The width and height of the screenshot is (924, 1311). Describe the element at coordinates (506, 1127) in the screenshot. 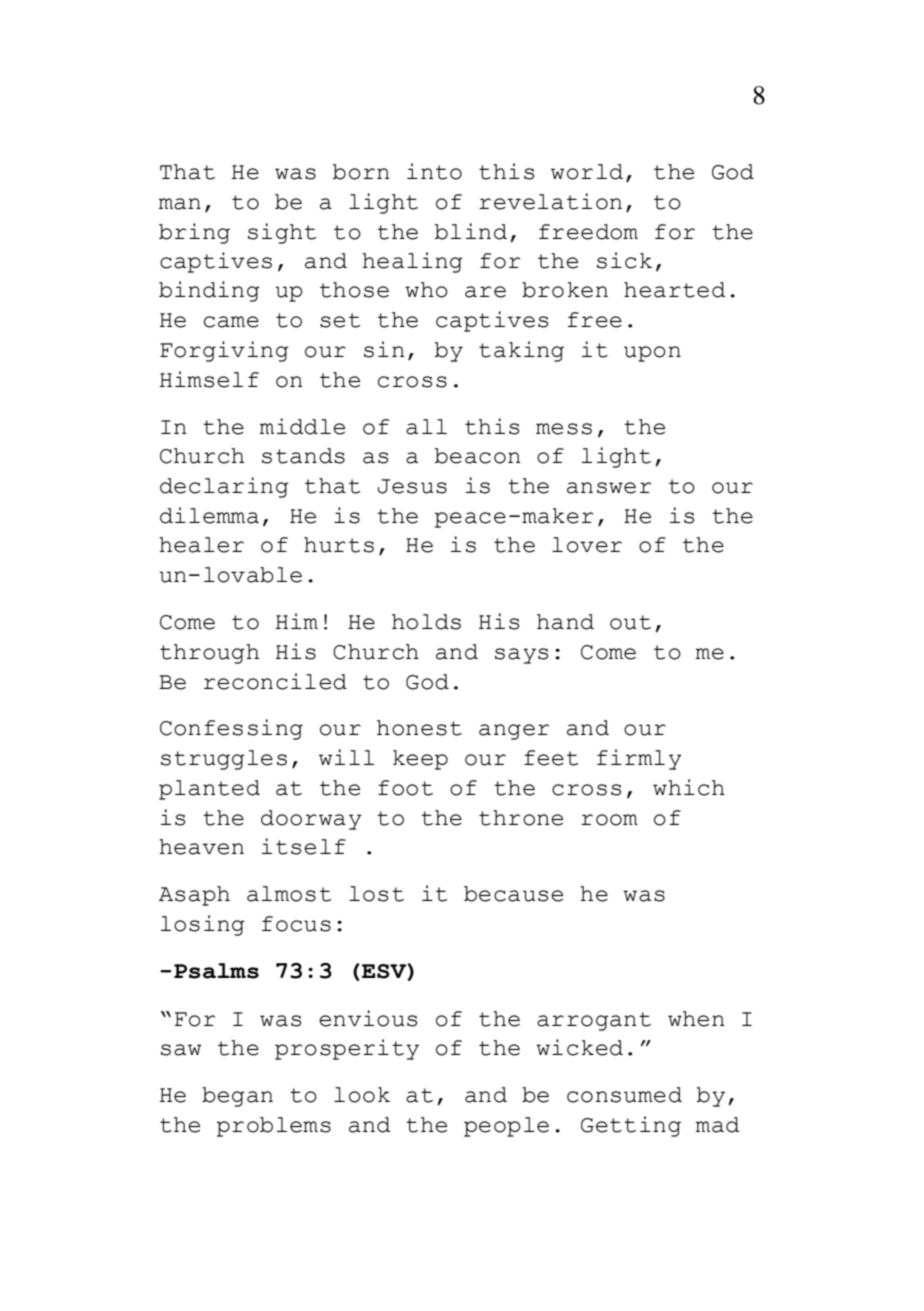

I see `people` at that location.
